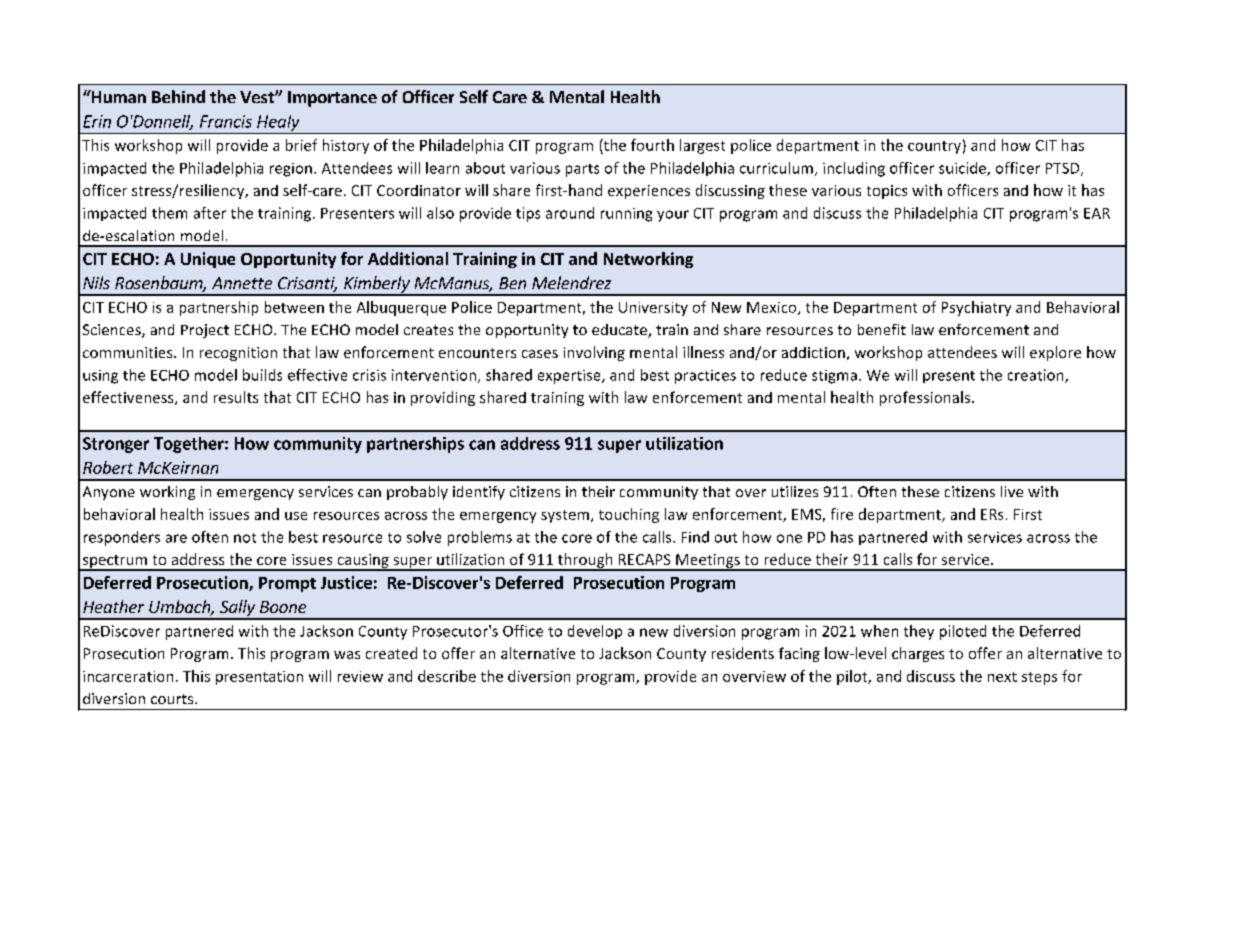  I want to click on fourth, so click(652, 145).
